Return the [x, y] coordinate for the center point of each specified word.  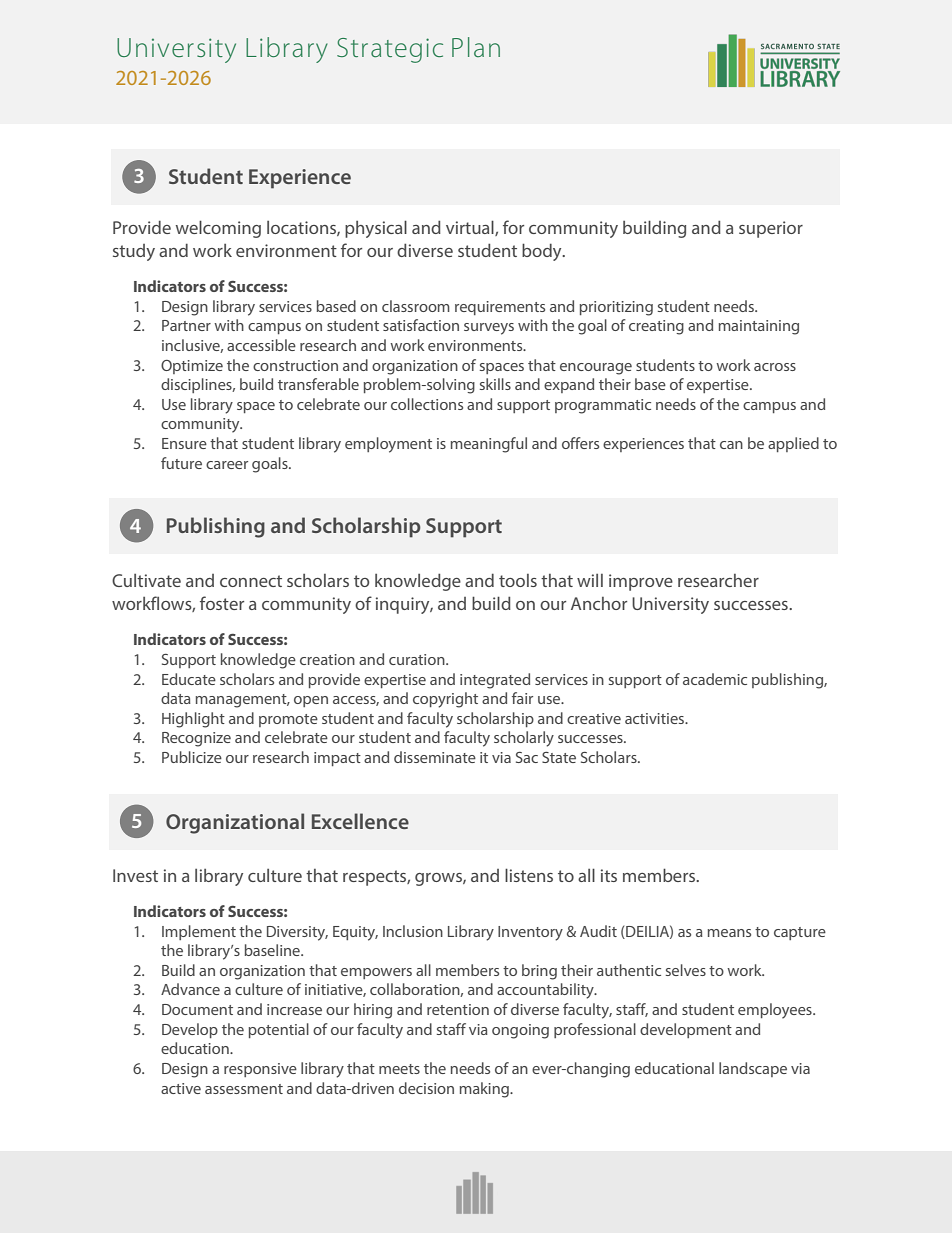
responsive [260, 1070]
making [485, 1090]
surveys [489, 329]
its [609, 875]
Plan [476, 47]
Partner [186, 325]
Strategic [390, 50]
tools [518, 580]
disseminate [435, 757]
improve [641, 582]
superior [771, 229]
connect [251, 581]
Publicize [192, 757]
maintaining [759, 327]
